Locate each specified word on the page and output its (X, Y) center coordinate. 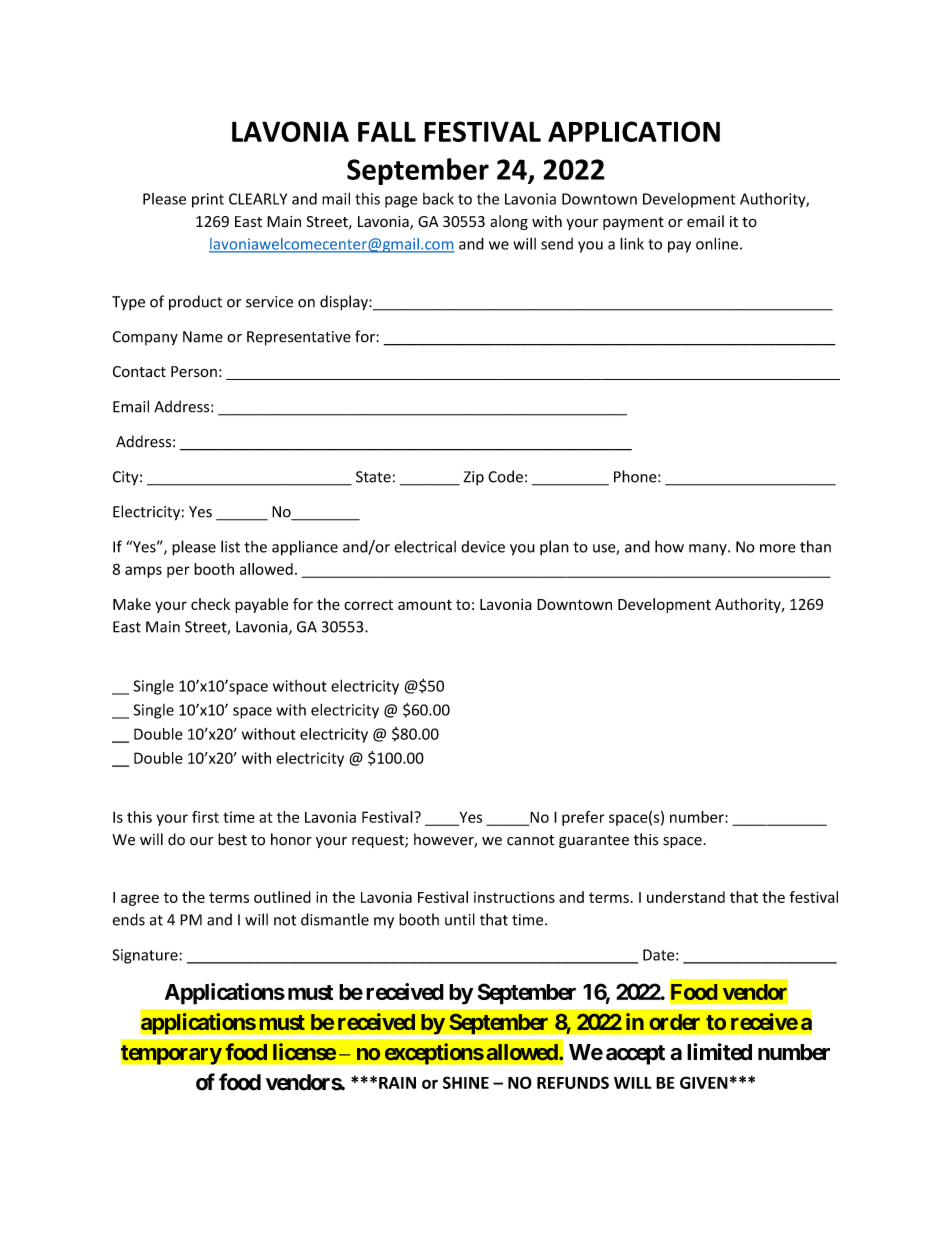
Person (194, 372)
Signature (146, 956)
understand (686, 897)
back (438, 198)
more (778, 548)
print (208, 200)
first (205, 817)
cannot (530, 840)
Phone (636, 476)
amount (425, 605)
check (210, 604)
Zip (473, 478)
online (717, 243)
